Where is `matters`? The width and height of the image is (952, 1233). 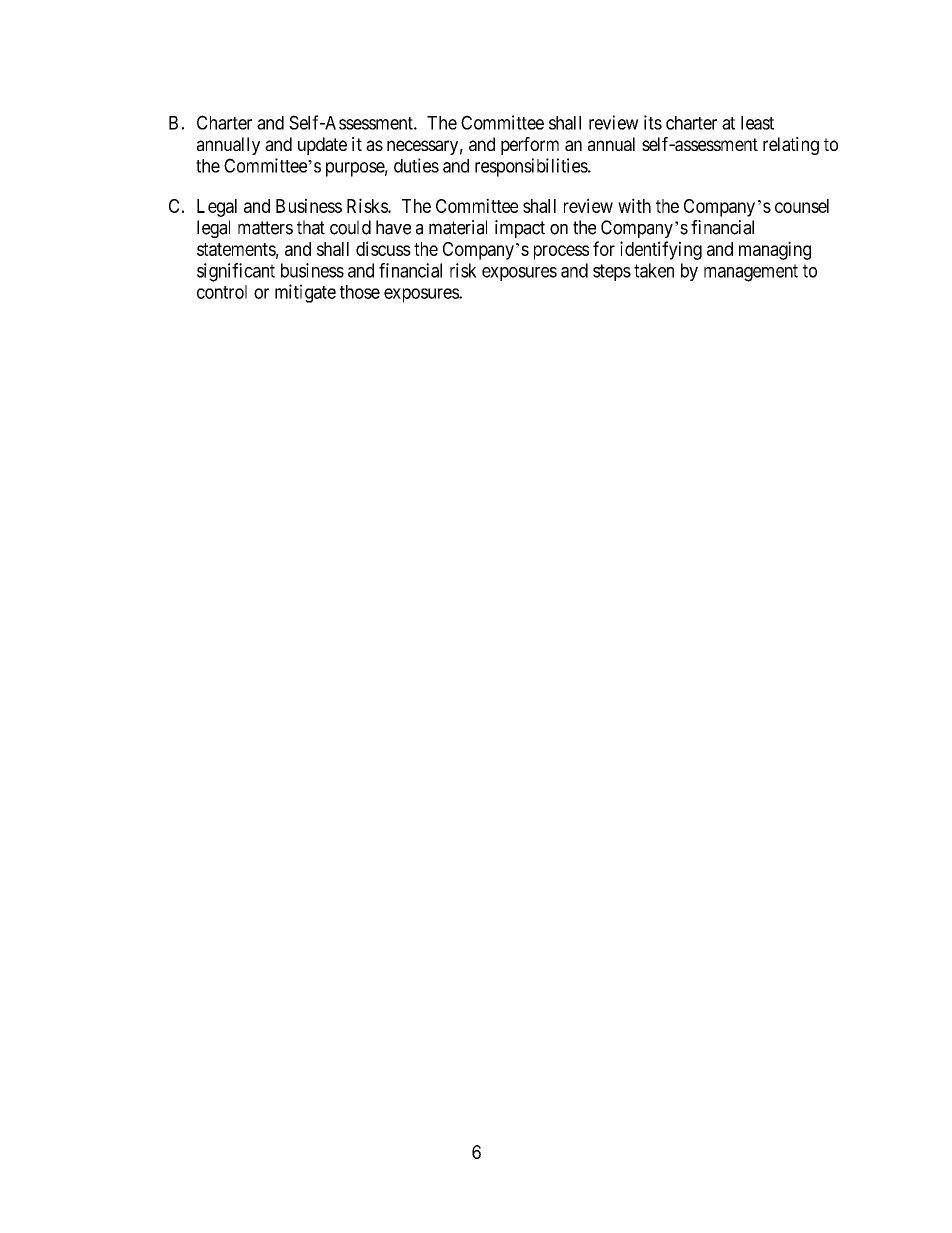
matters is located at coordinates (265, 228).
